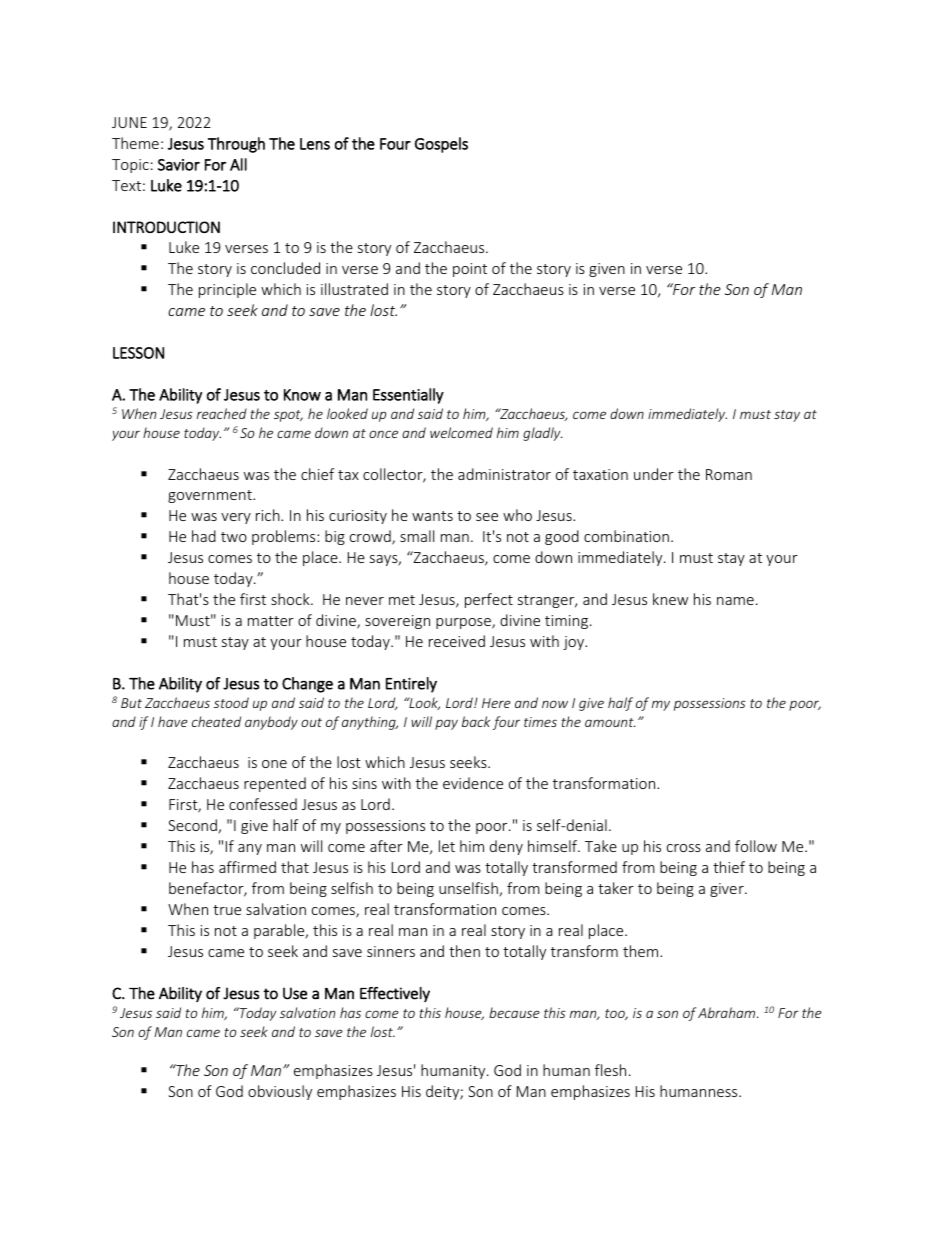 This screenshot has height=1233, width=952. Describe the element at coordinates (408, 396) in the screenshot. I see `Essentially` at that location.
